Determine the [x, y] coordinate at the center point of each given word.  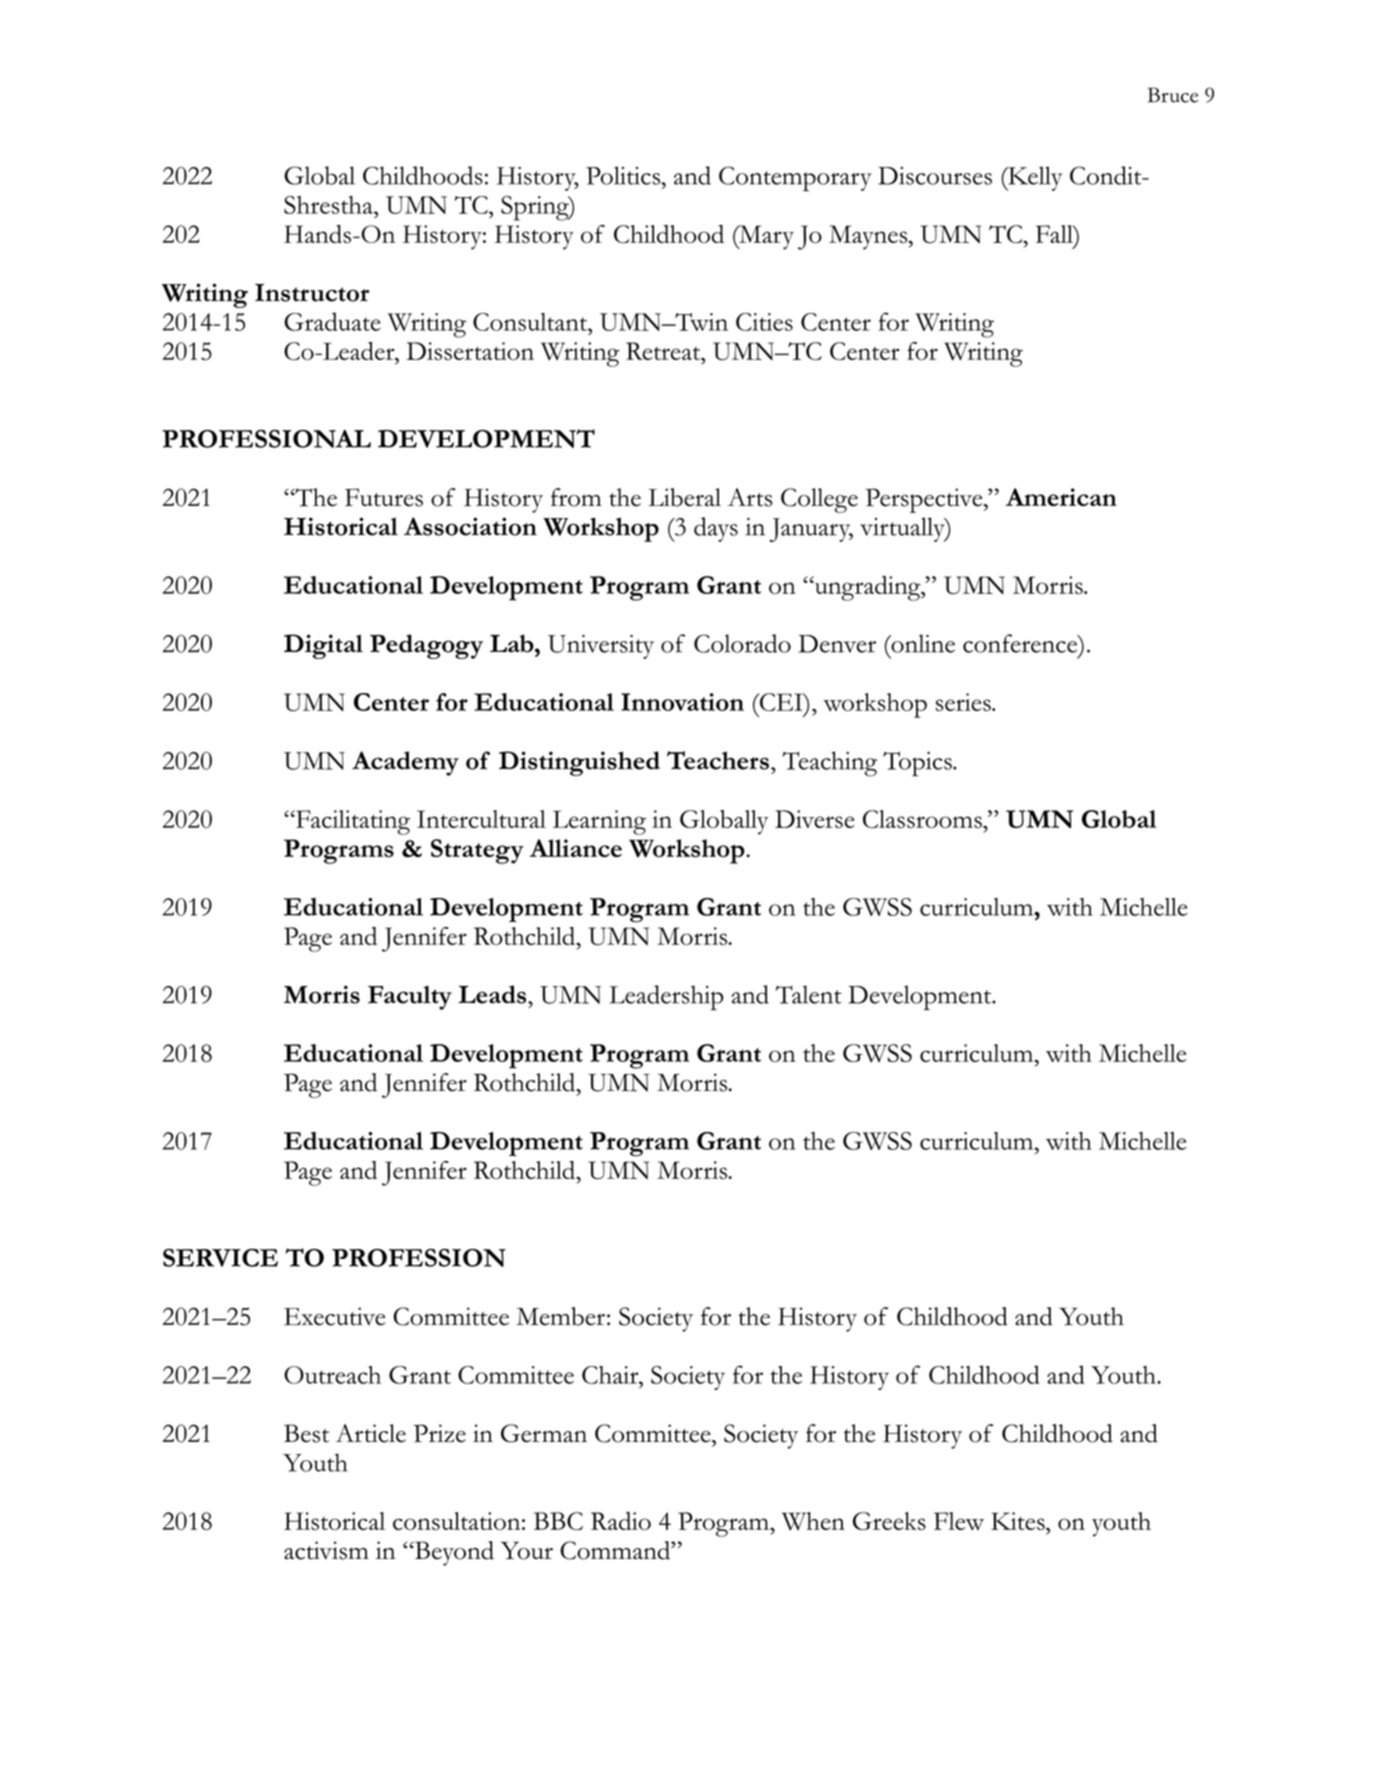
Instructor [312, 293]
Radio [621, 1521]
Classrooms [923, 819]
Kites [1019, 1521]
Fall [1055, 234]
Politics [624, 175]
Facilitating [352, 822]
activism [326, 1550]
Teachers [718, 760]
